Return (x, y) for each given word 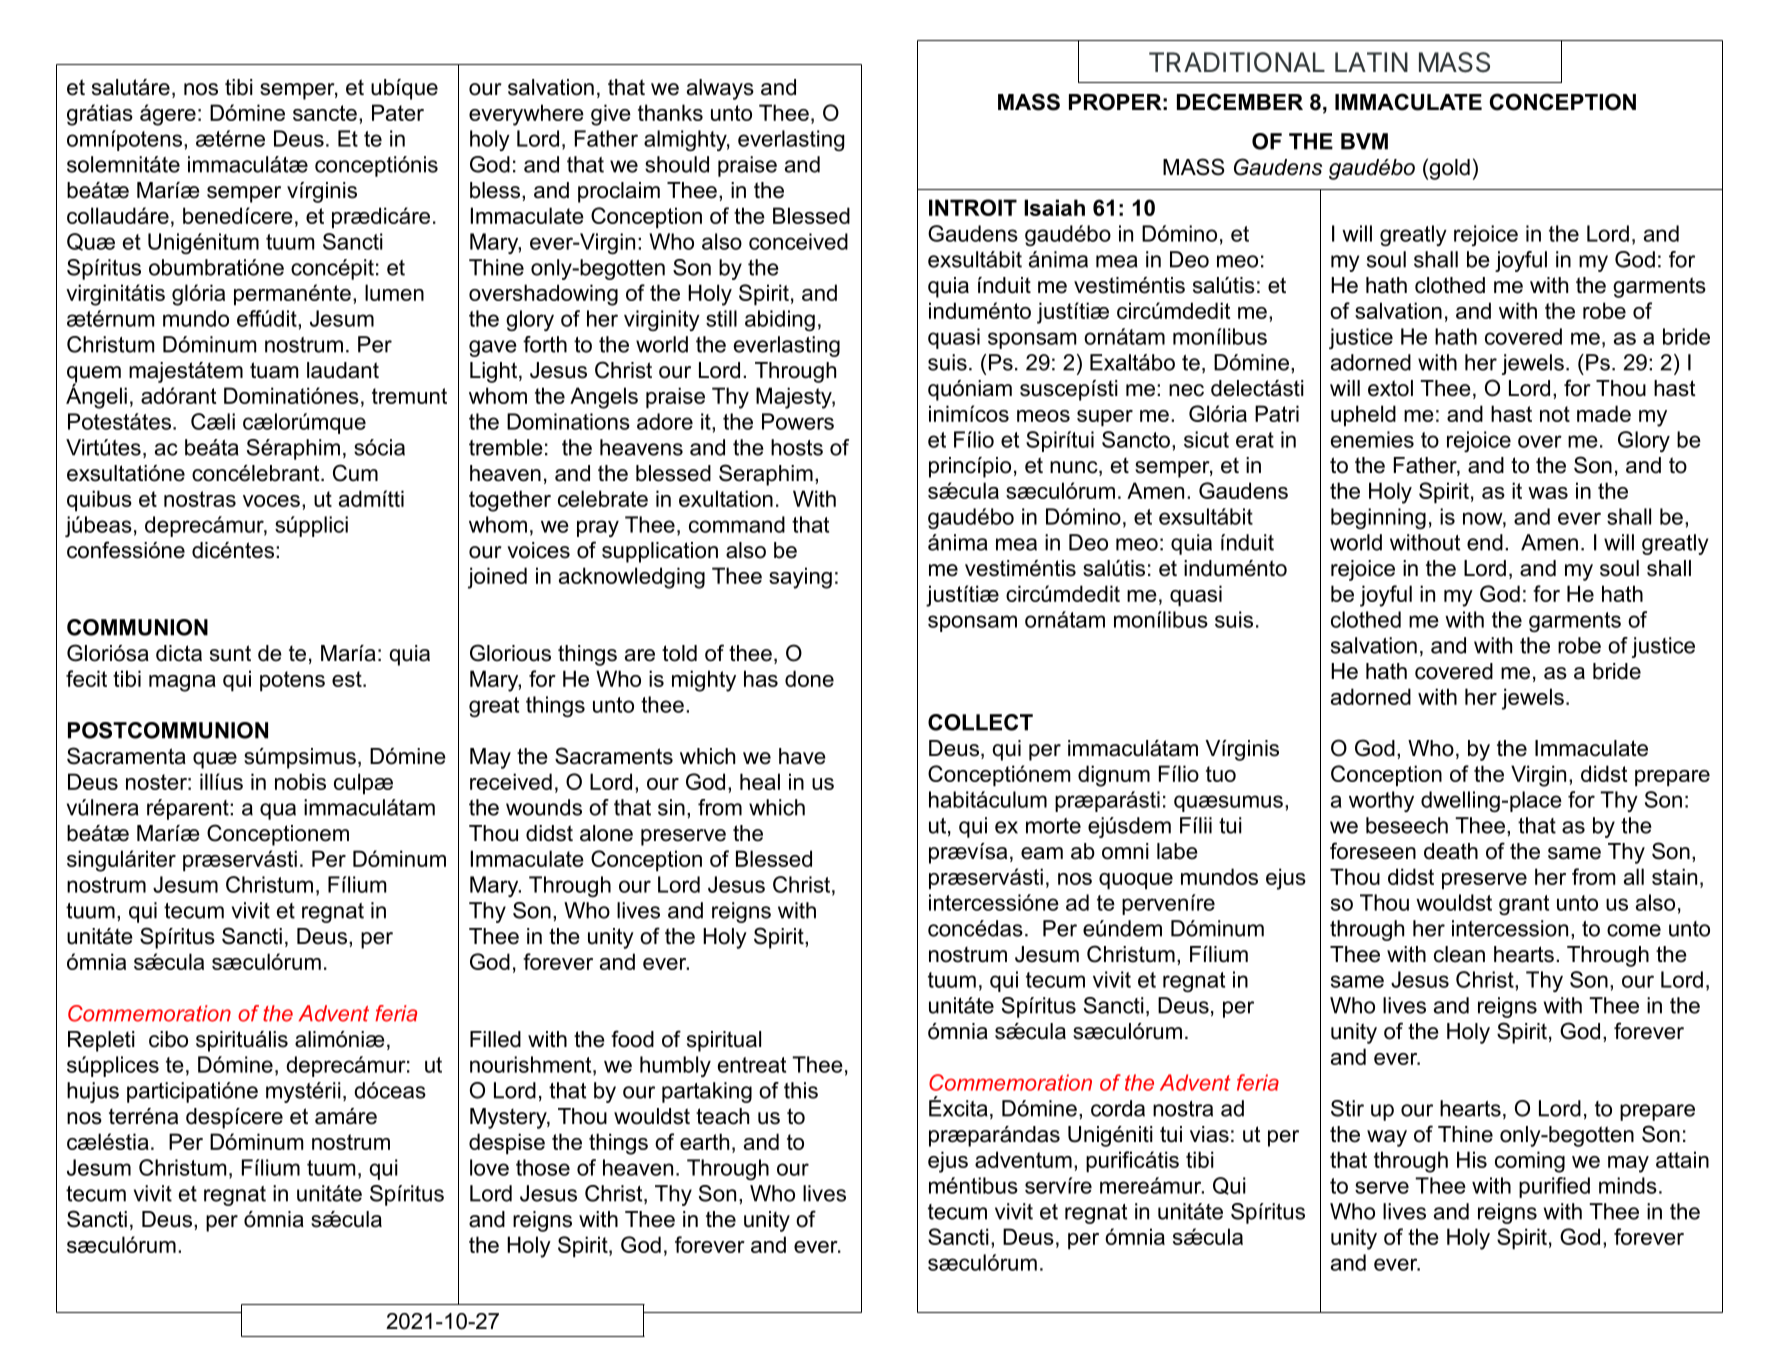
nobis (300, 781)
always (720, 89)
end (1485, 542)
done (809, 678)
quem (94, 375)
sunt (230, 653)
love (489, 1167)
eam (1042, 853)
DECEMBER (1240, 102)
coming (1530, 1162)
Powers (798, 421)
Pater (398, 112)
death (1451, 851)
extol (1390, 388)
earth (704, 1141)
